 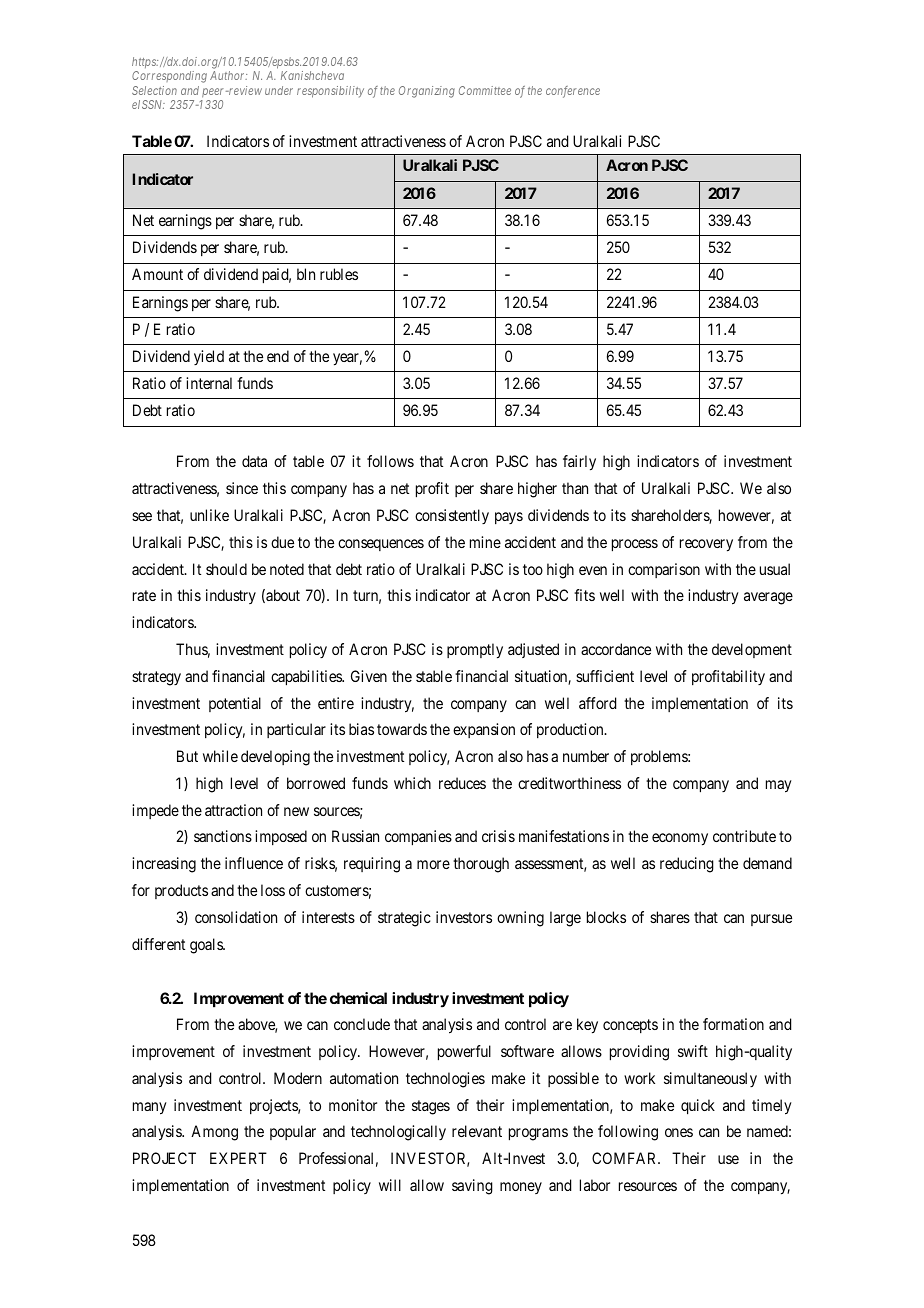 What do you see at coordinates (228, 75) in the document?
I see `Author` at bounding box center [228, 75].
